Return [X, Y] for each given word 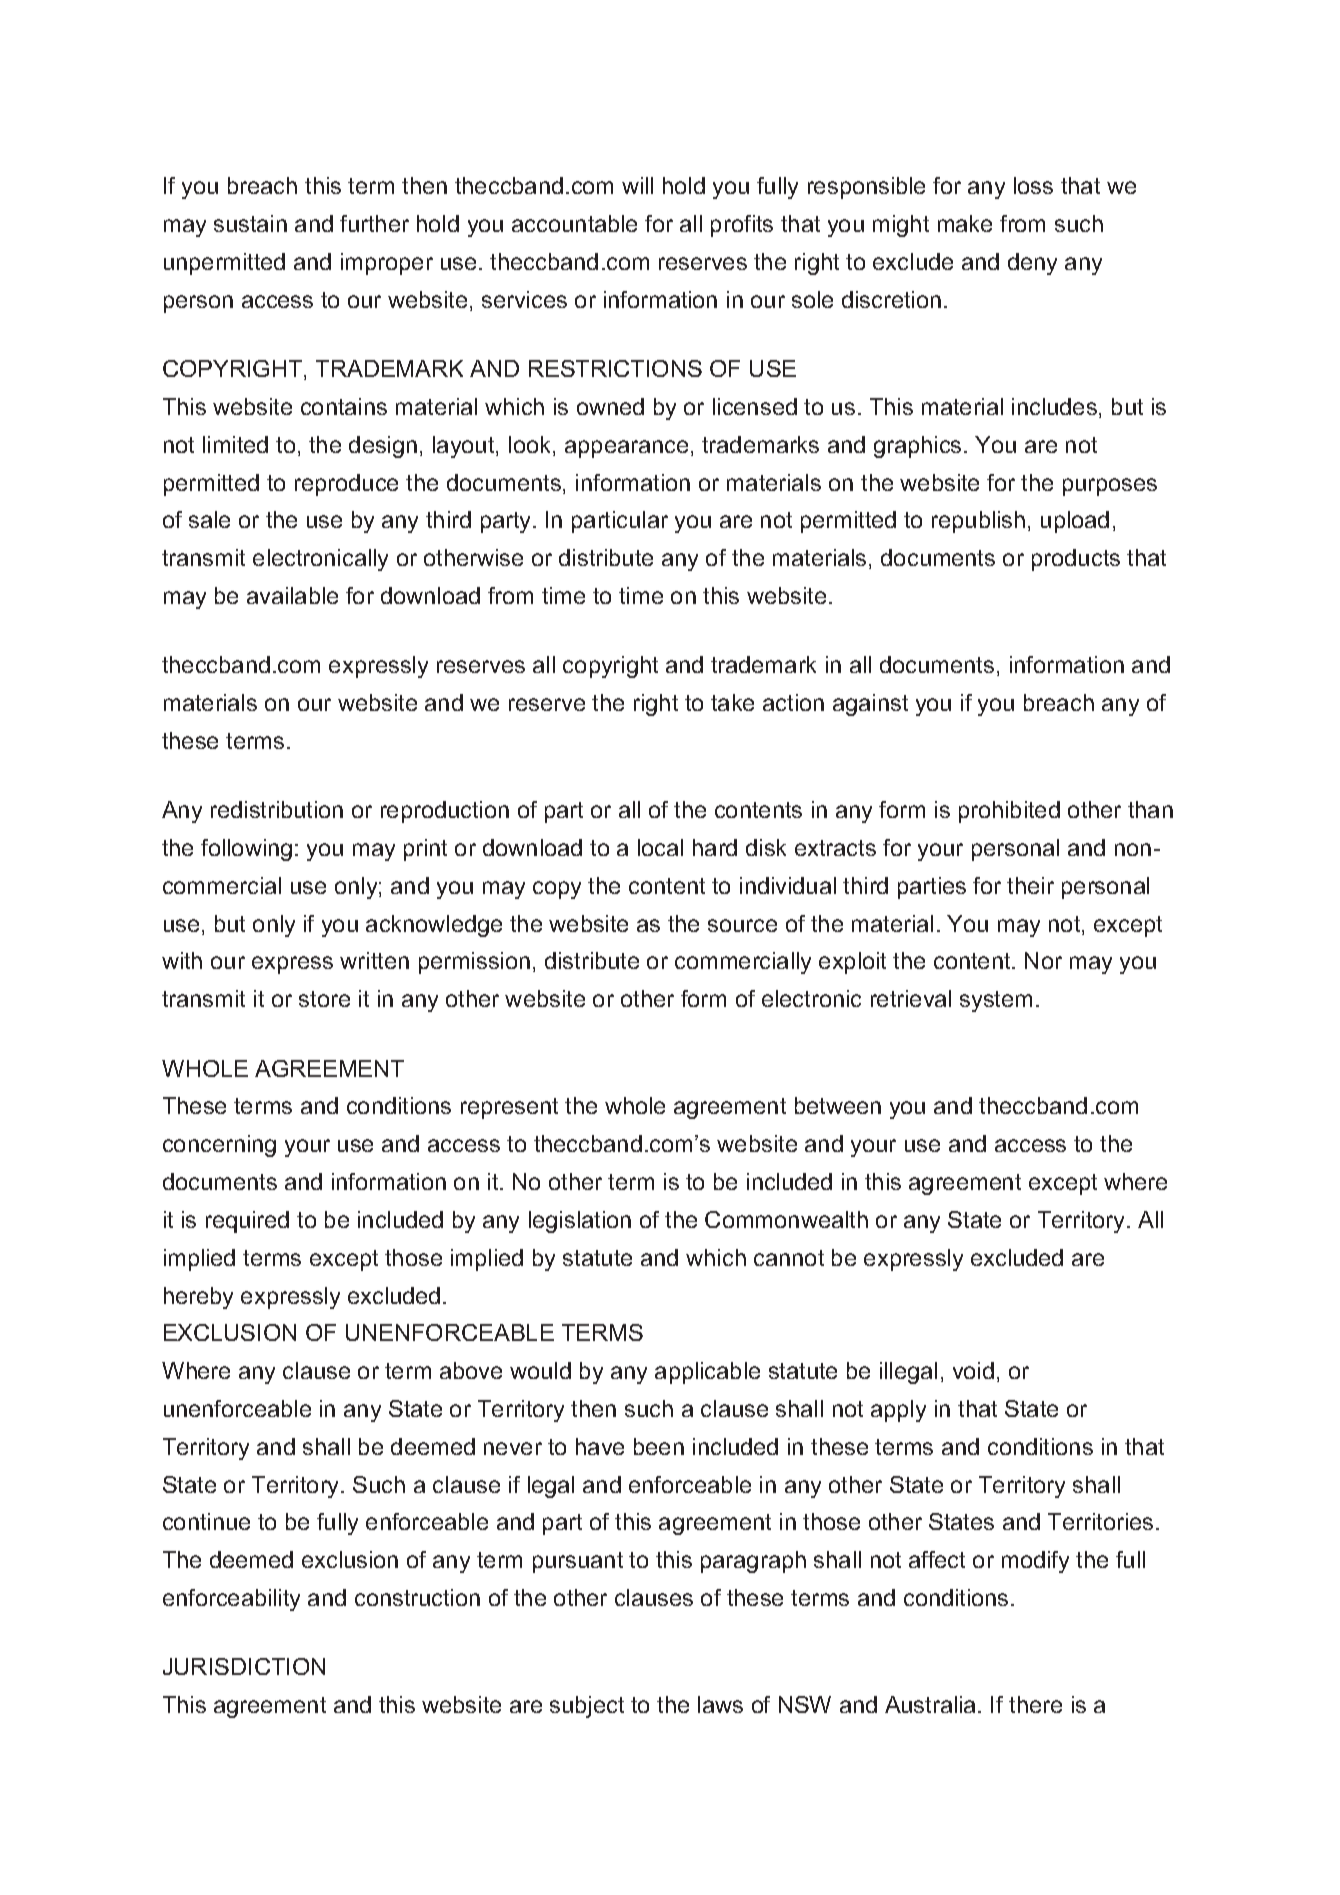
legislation [580, 1222]
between [838, 1105]
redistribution [277, 809]
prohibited [1009, 812]
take [732, 702]
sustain [250, 223]
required [247, 1222]
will [637, 185]
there [1035, 1704]
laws [720, 1704]
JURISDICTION [244, 1666]
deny [1032, 264]
